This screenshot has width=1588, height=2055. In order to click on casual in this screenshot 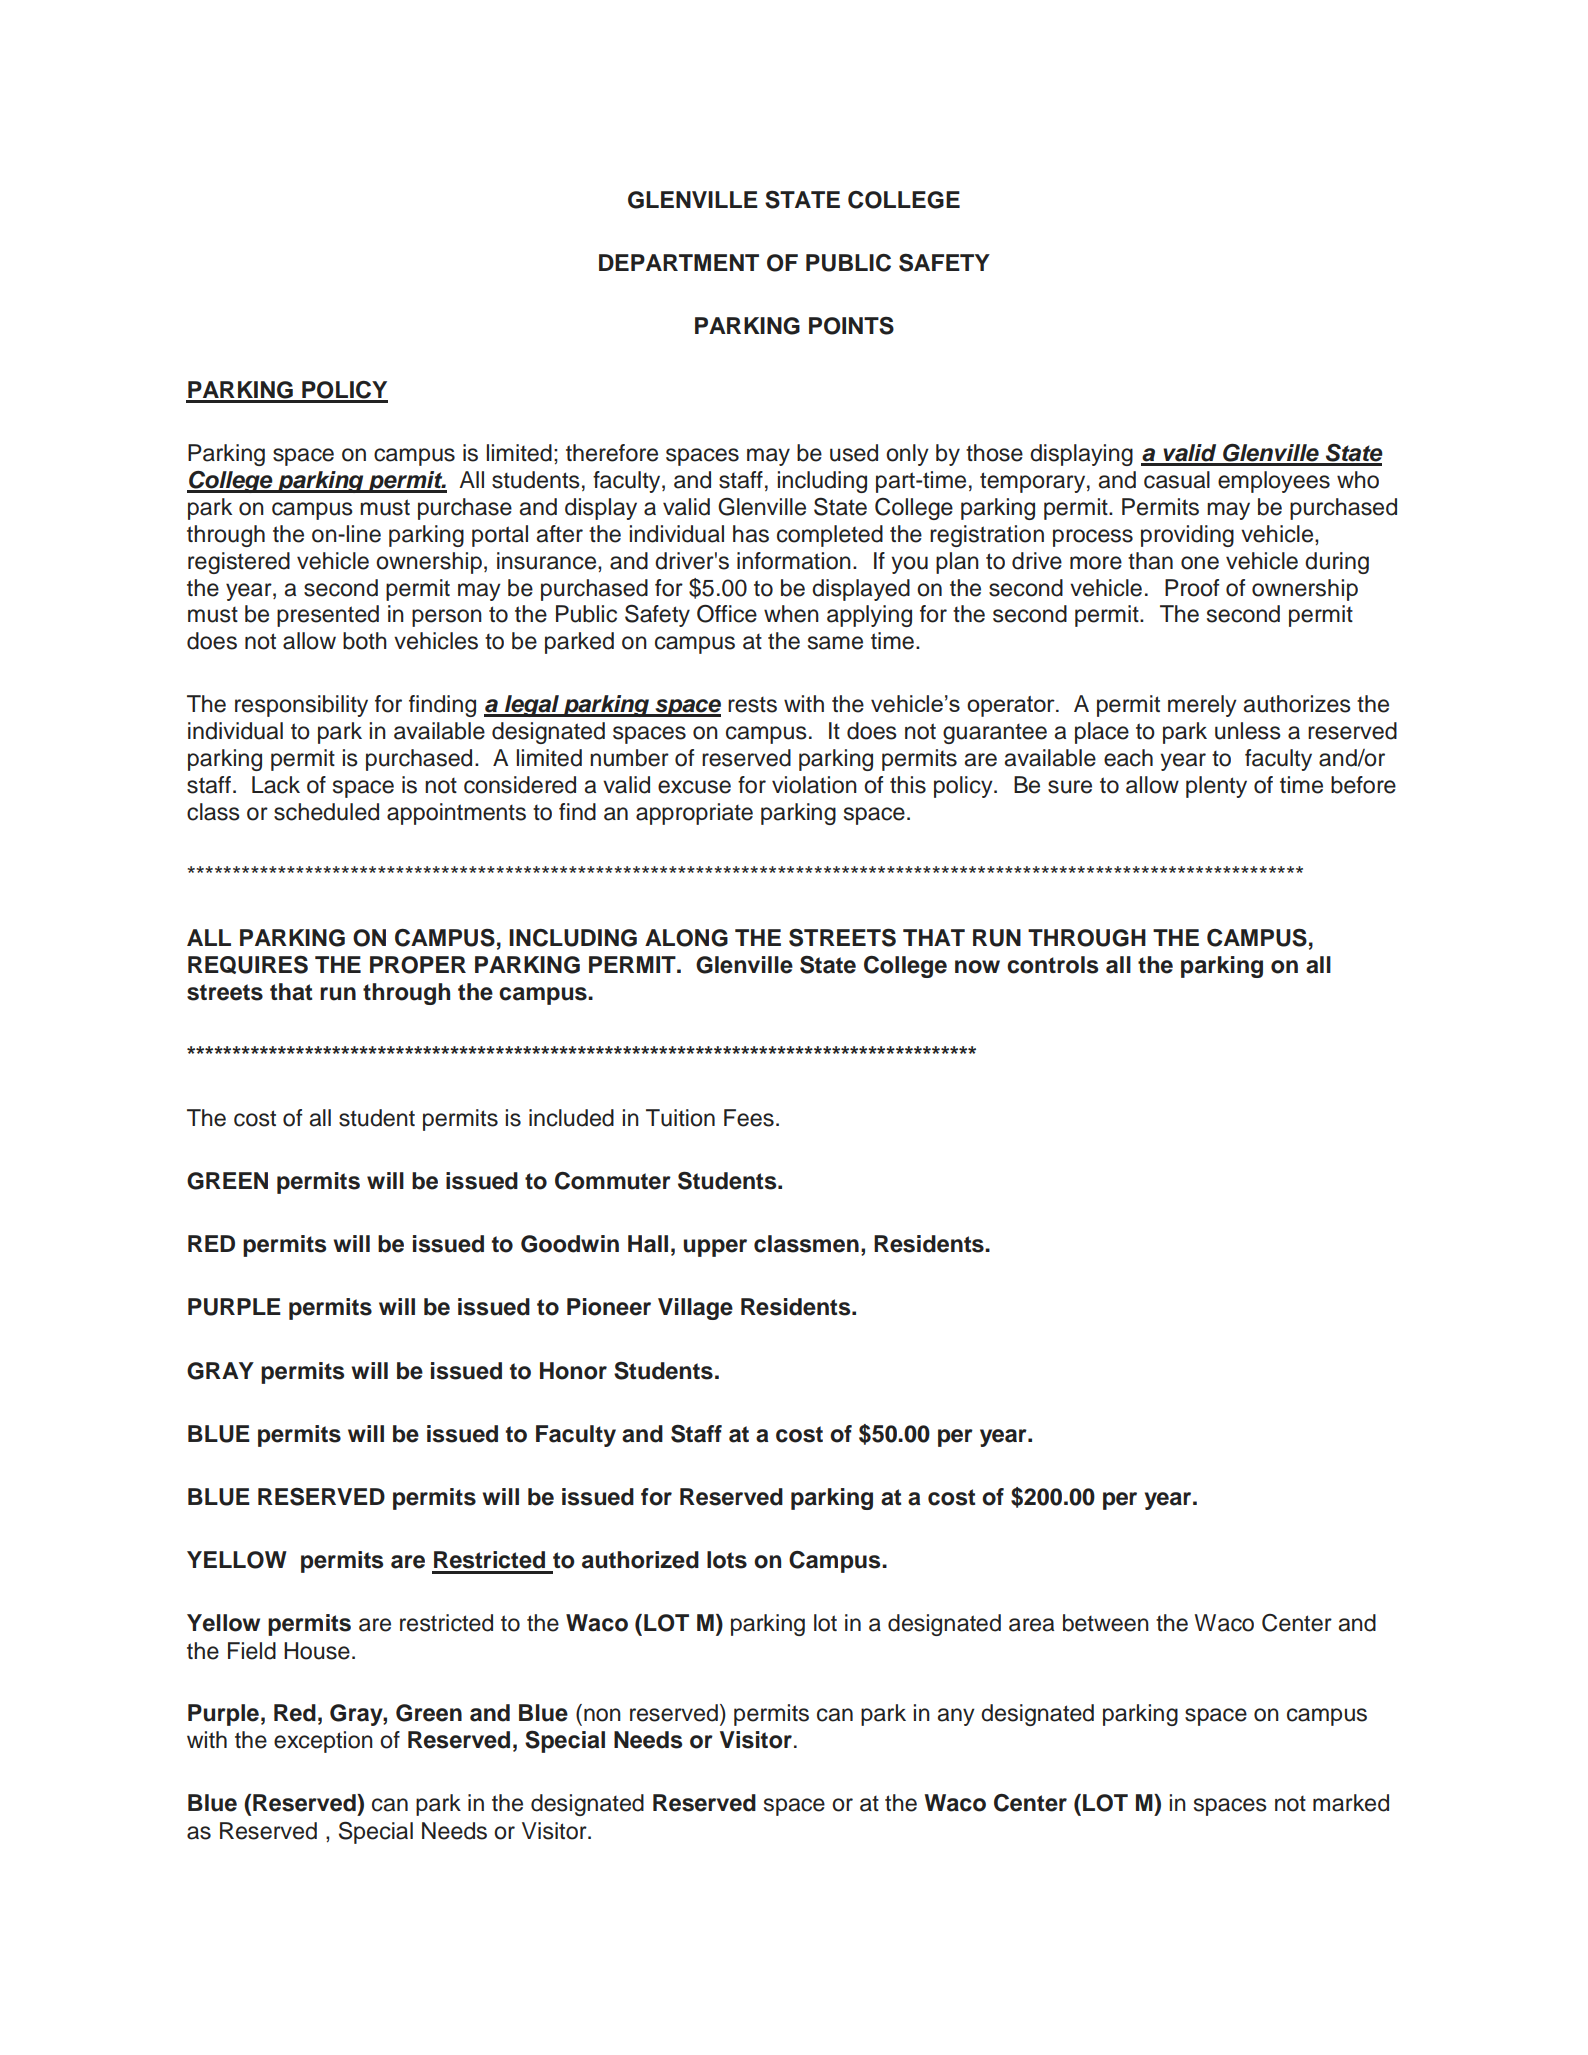, I will do `click(1177, 480)`.
